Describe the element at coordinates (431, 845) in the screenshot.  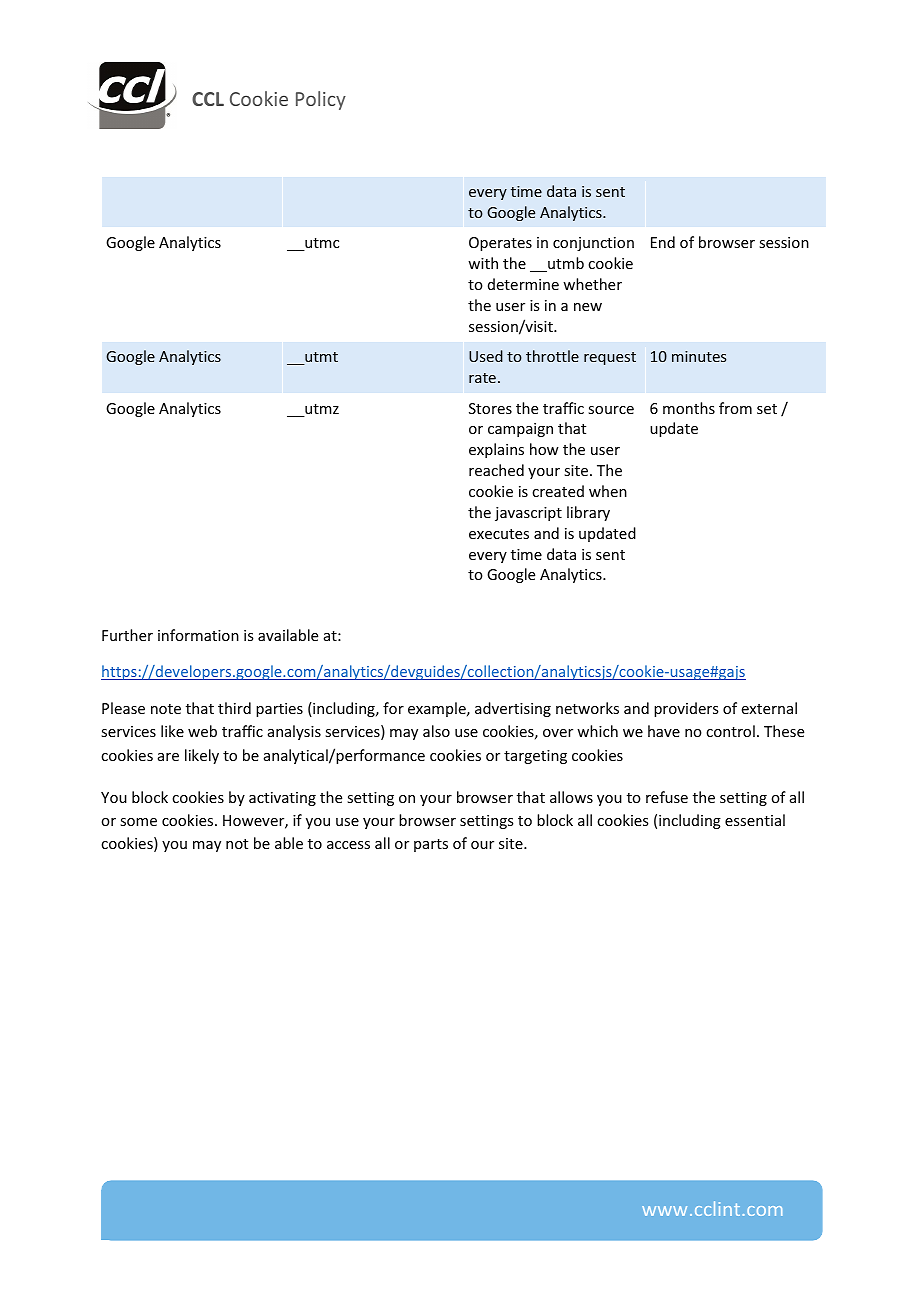
I see `parts` at that location.
